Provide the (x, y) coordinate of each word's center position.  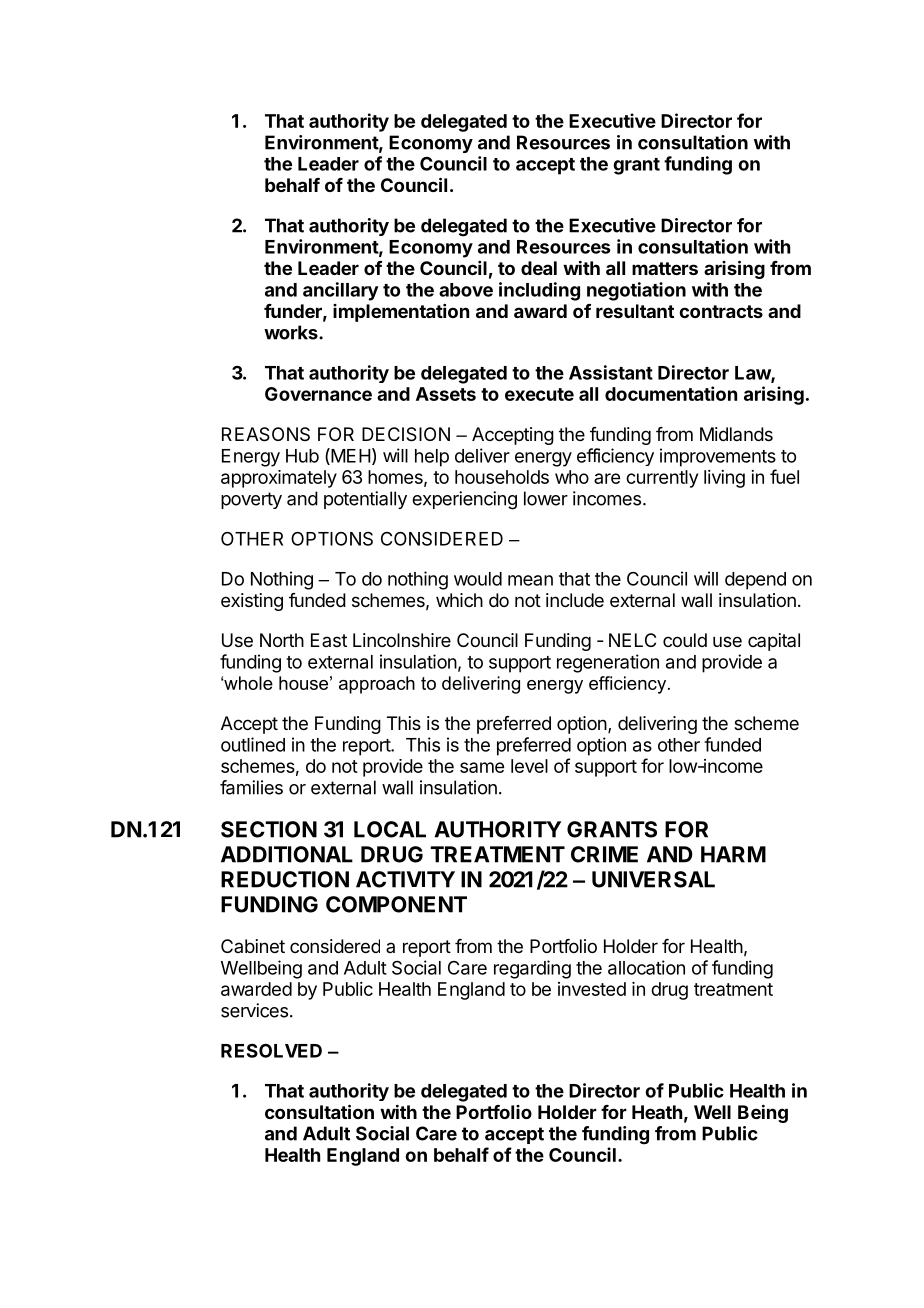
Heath (657, 1112)
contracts (721, 311)
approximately (279, 479)
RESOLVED (271, 1050)
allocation (646, 967)
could (685, 640)
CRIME (604, 854)
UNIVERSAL (653, 879)
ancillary (341, 291)
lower (546, 498)
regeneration (608, 663)
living (724, 479)
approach (377, 685)
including (539, 291)
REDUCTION (285, 879)
